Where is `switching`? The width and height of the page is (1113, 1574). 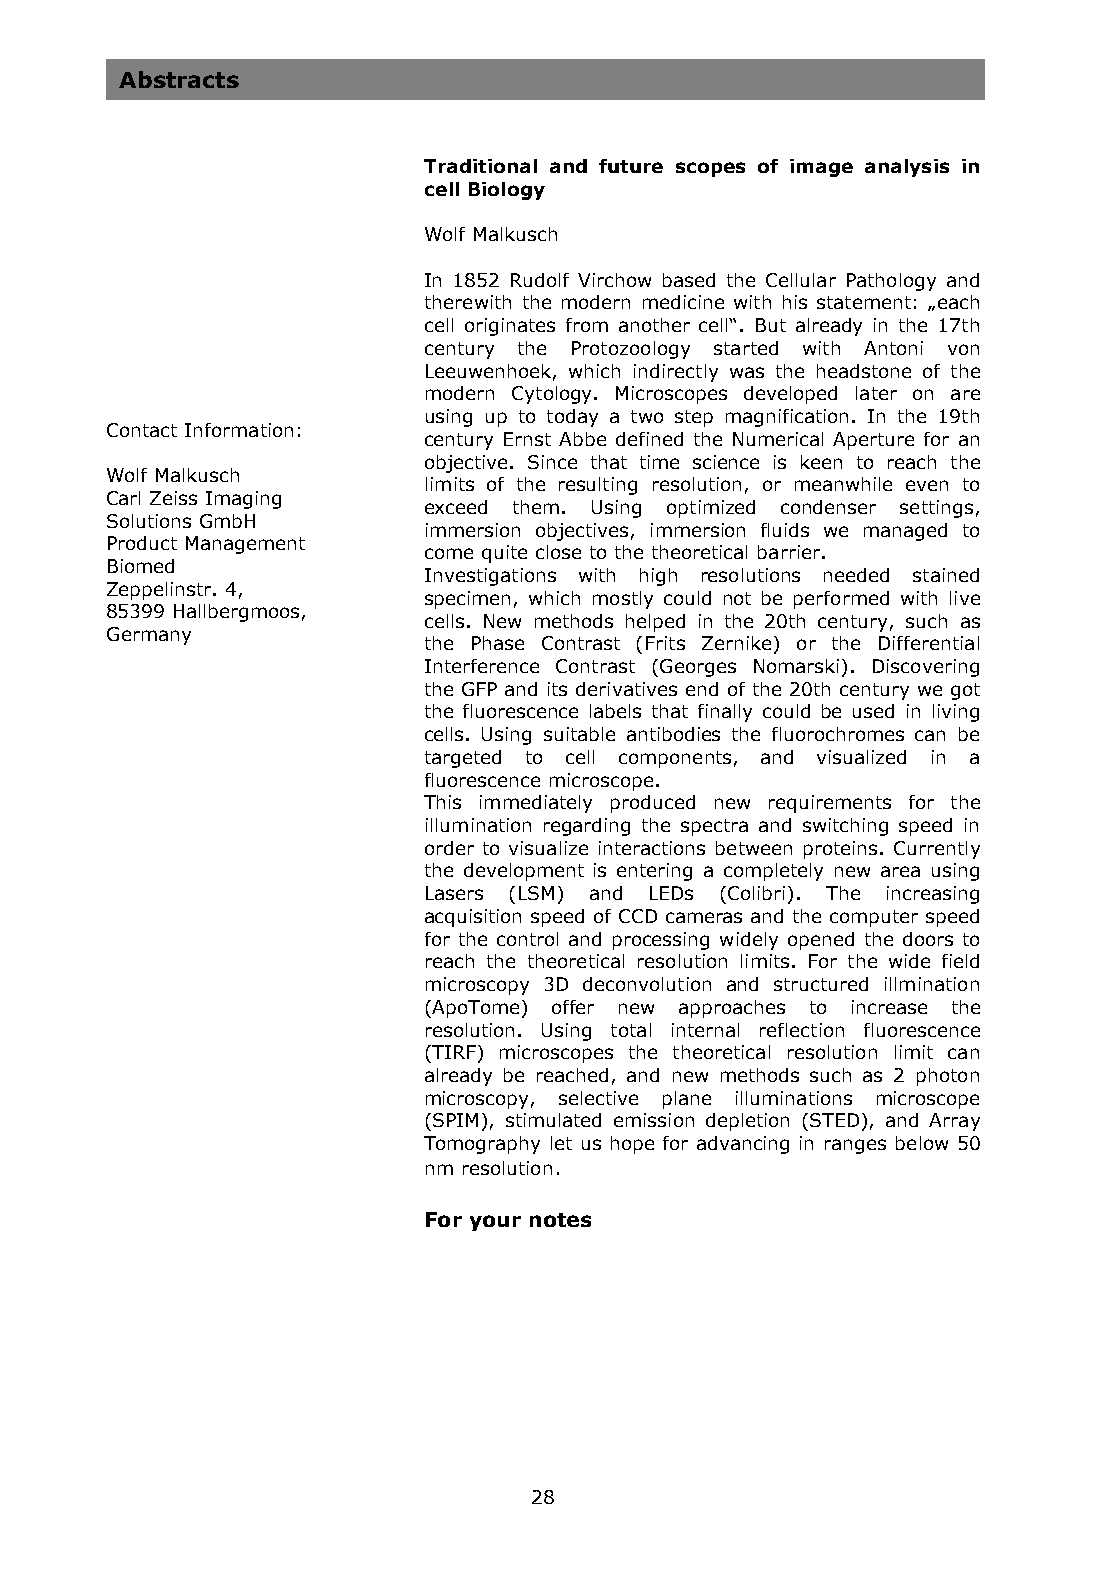
switching is located at coordinates (845, 827).
